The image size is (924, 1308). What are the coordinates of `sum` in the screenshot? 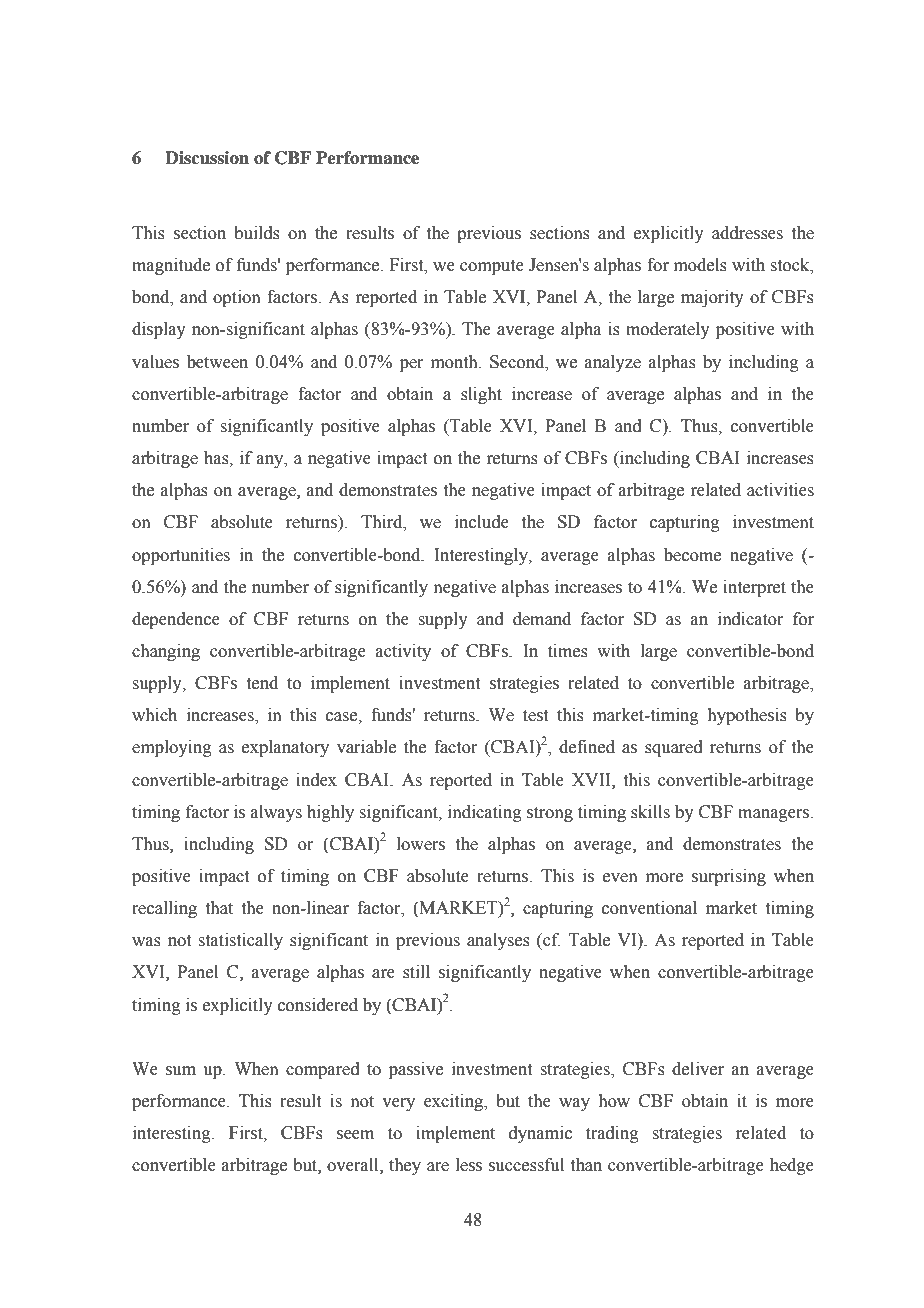 It's located at (181, 1071).
